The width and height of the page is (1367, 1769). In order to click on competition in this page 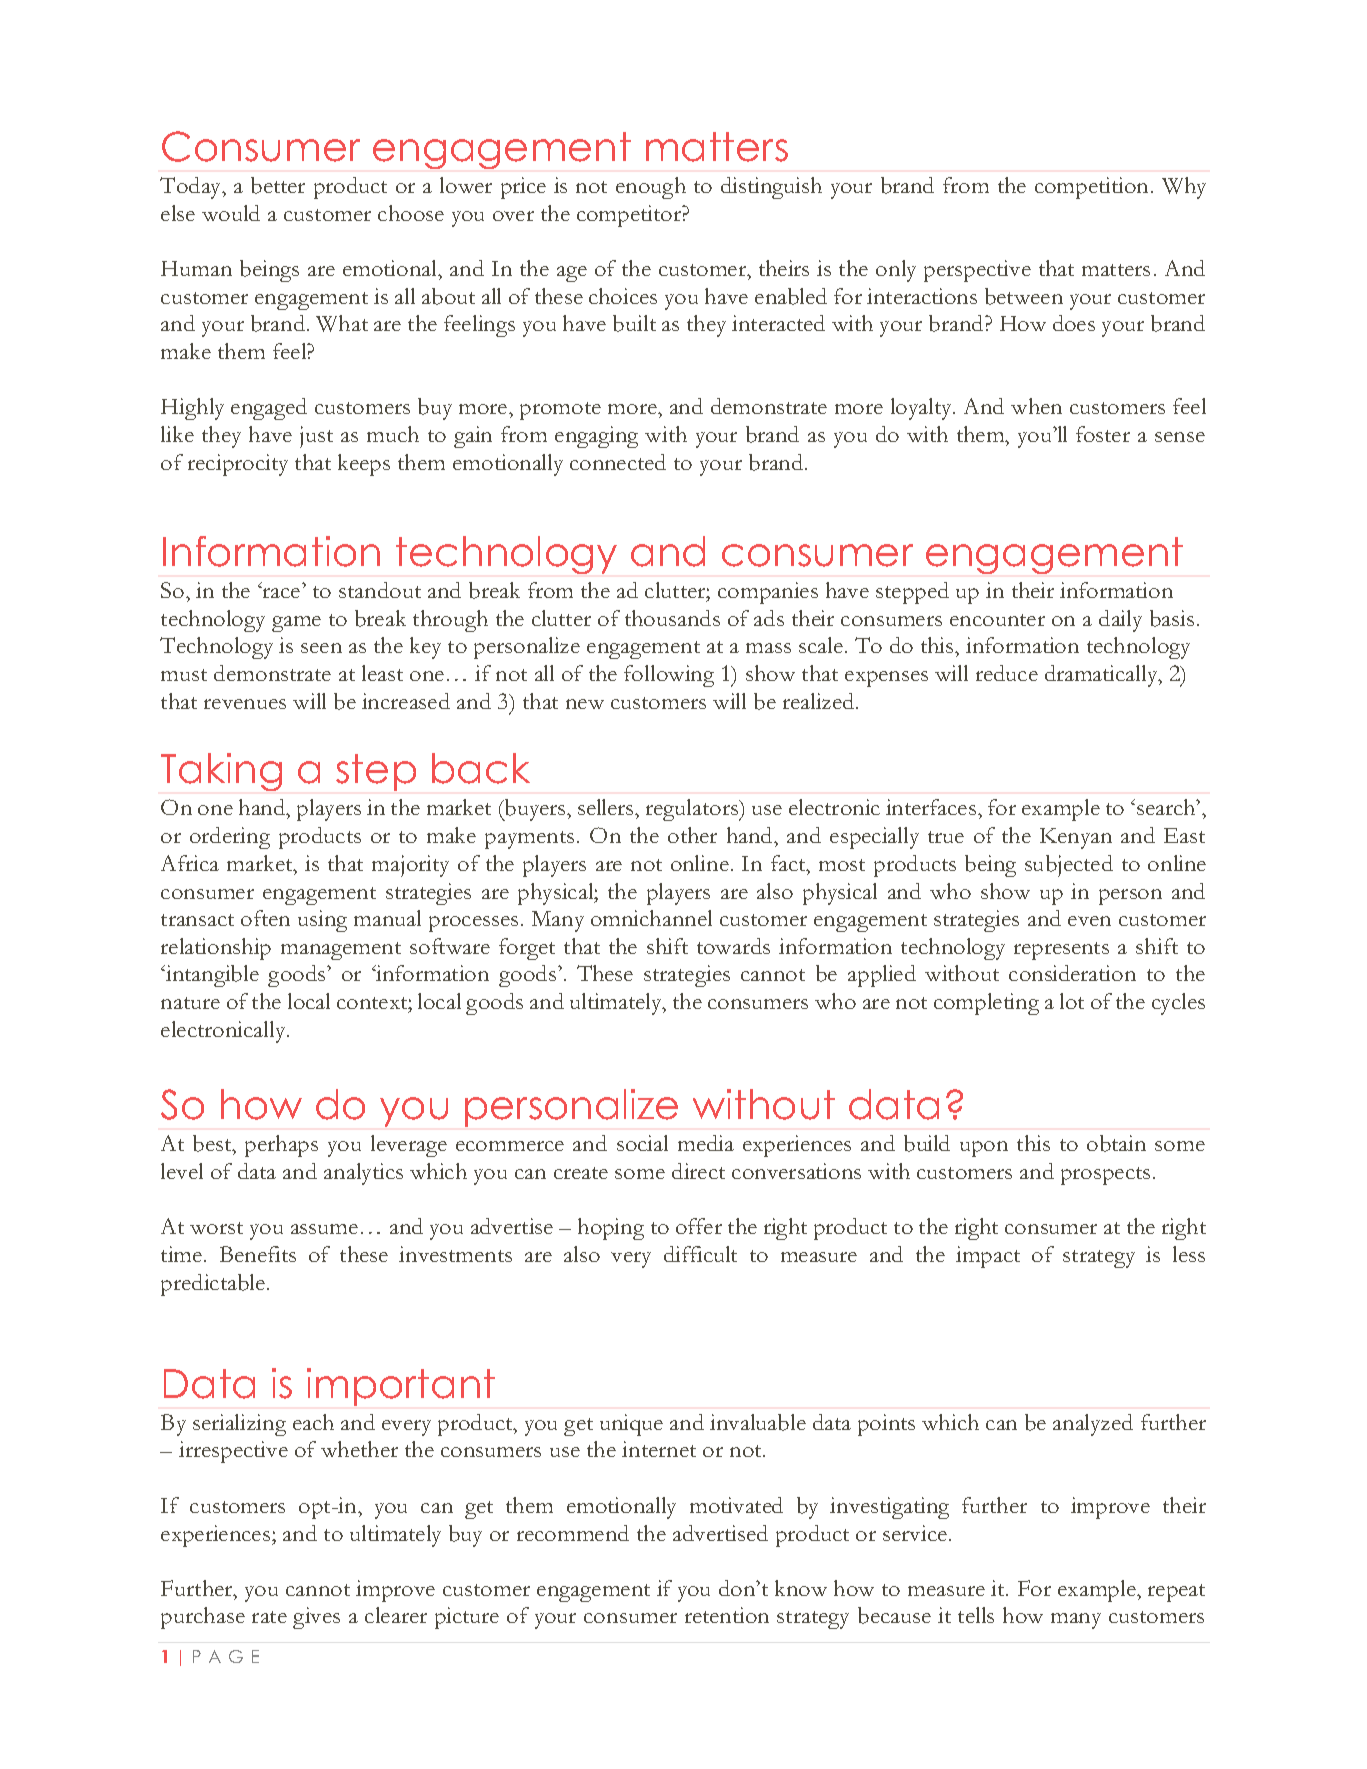, I will do `click(1093, 188)`.
